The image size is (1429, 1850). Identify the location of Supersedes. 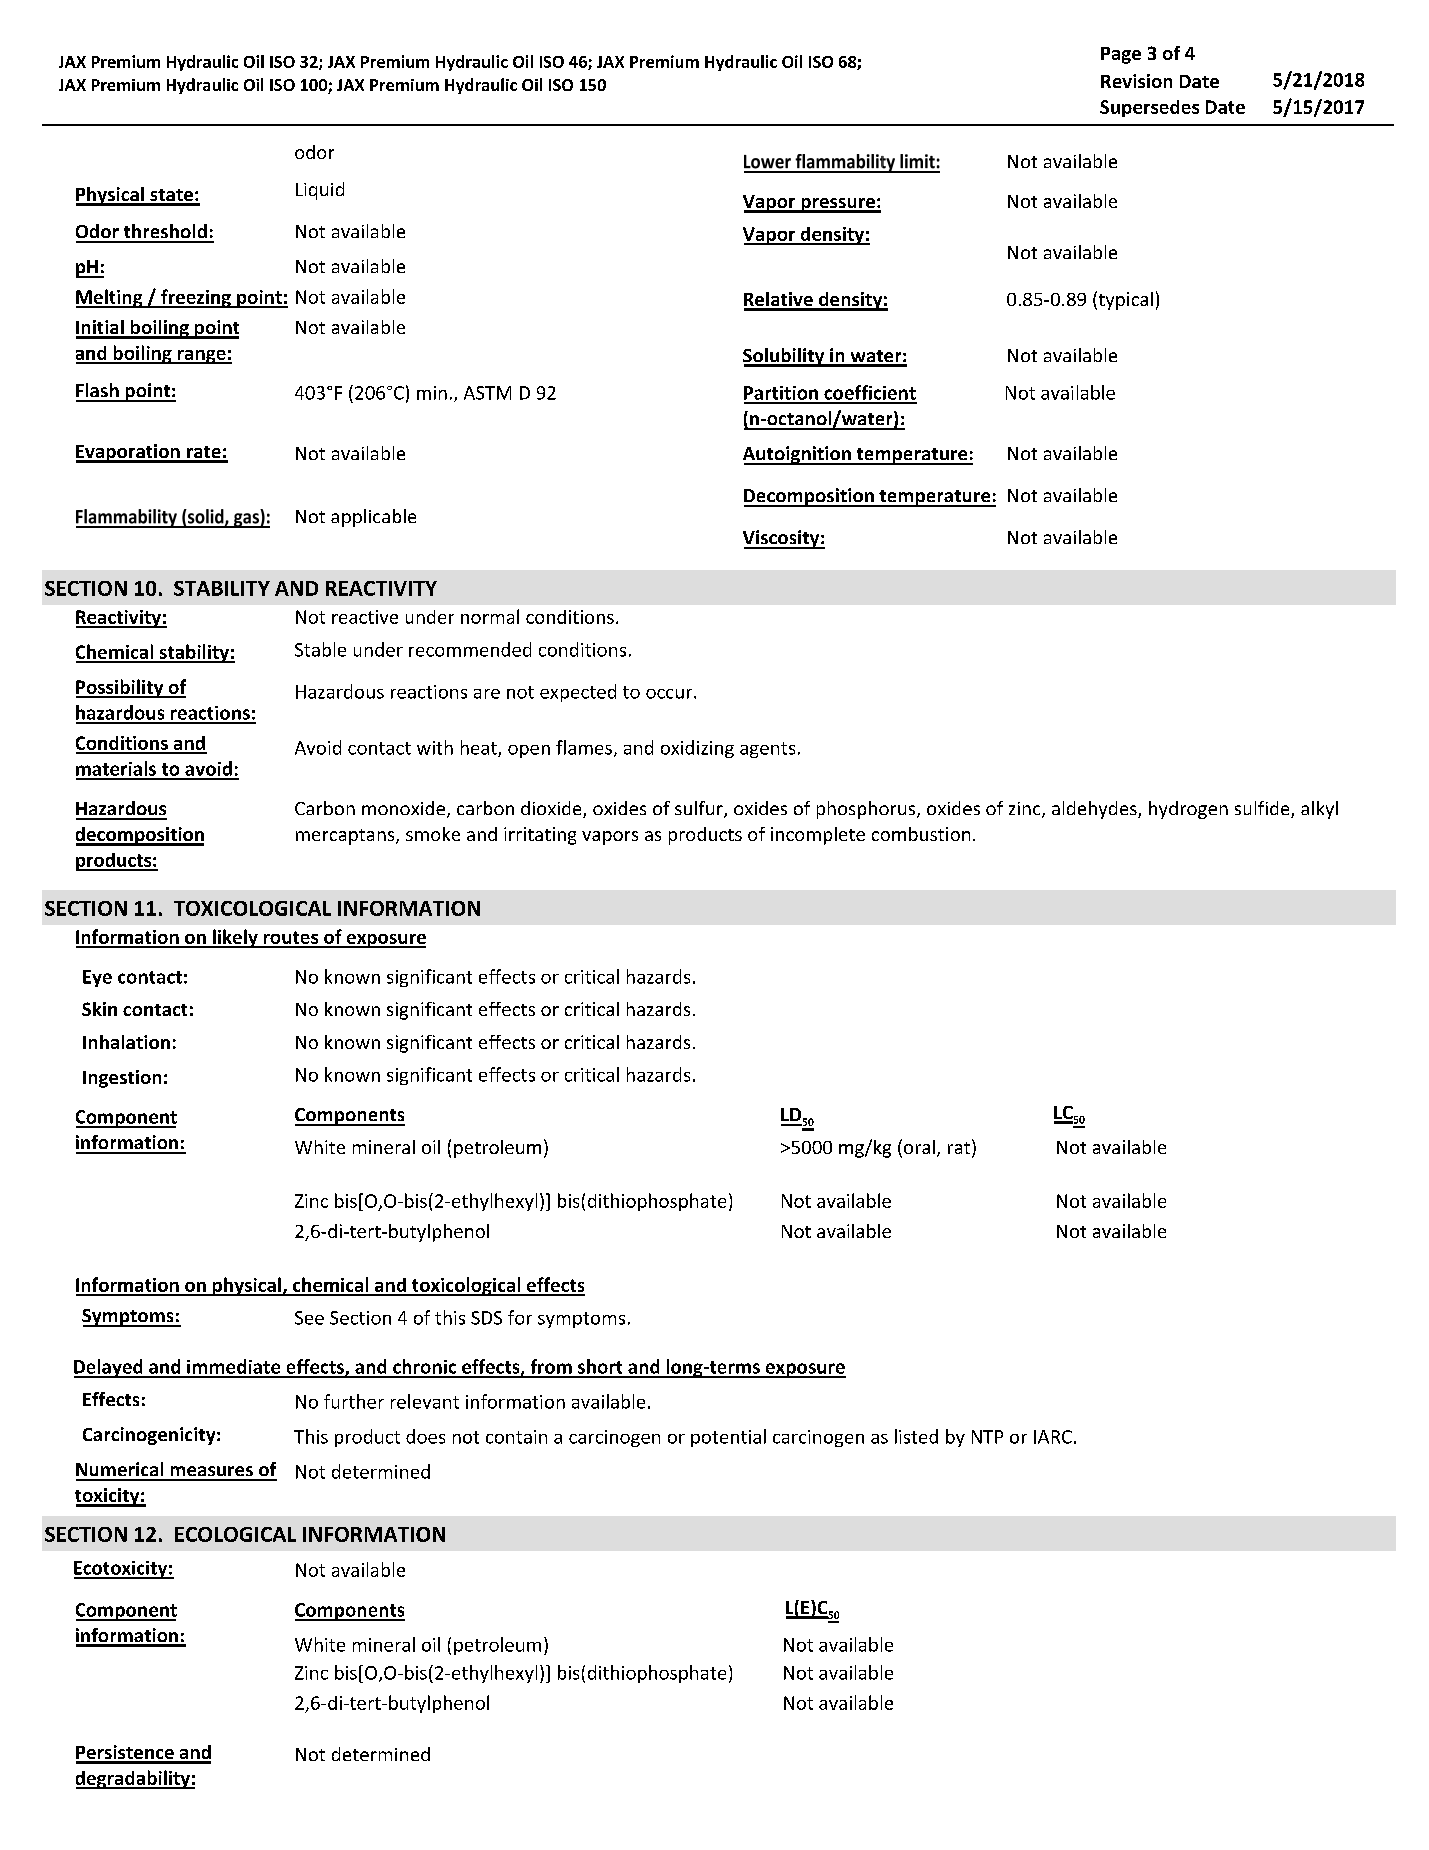
(1149, 108).
